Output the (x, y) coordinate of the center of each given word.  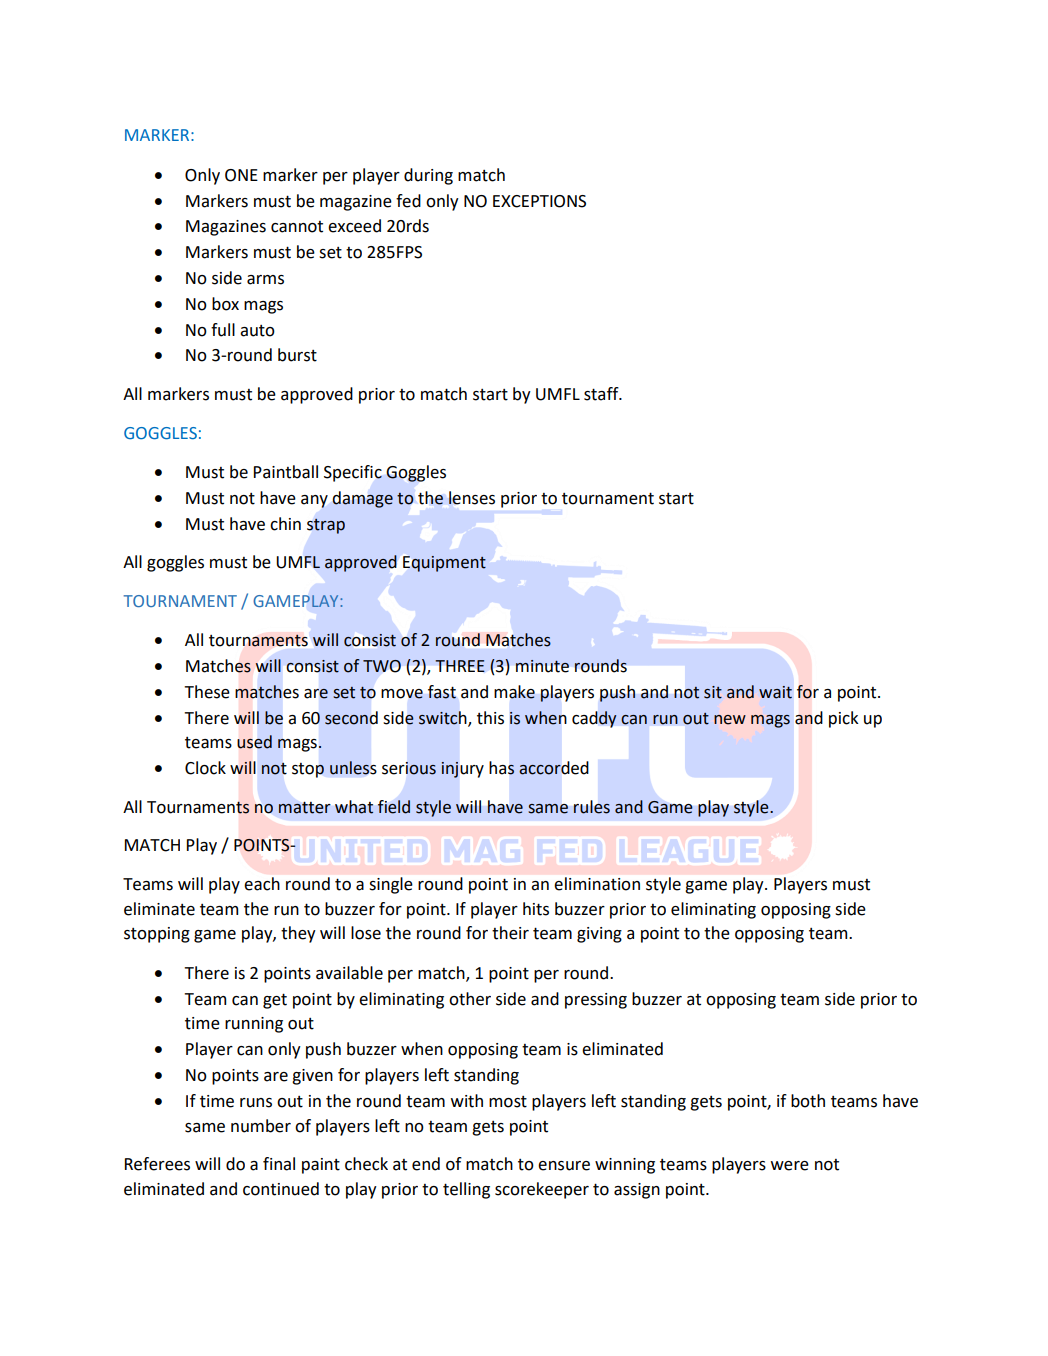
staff (602, 394)
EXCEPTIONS (539, 201)
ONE (241, 175)
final (279, 1164)
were (790, 1166)
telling (466, 1190)
